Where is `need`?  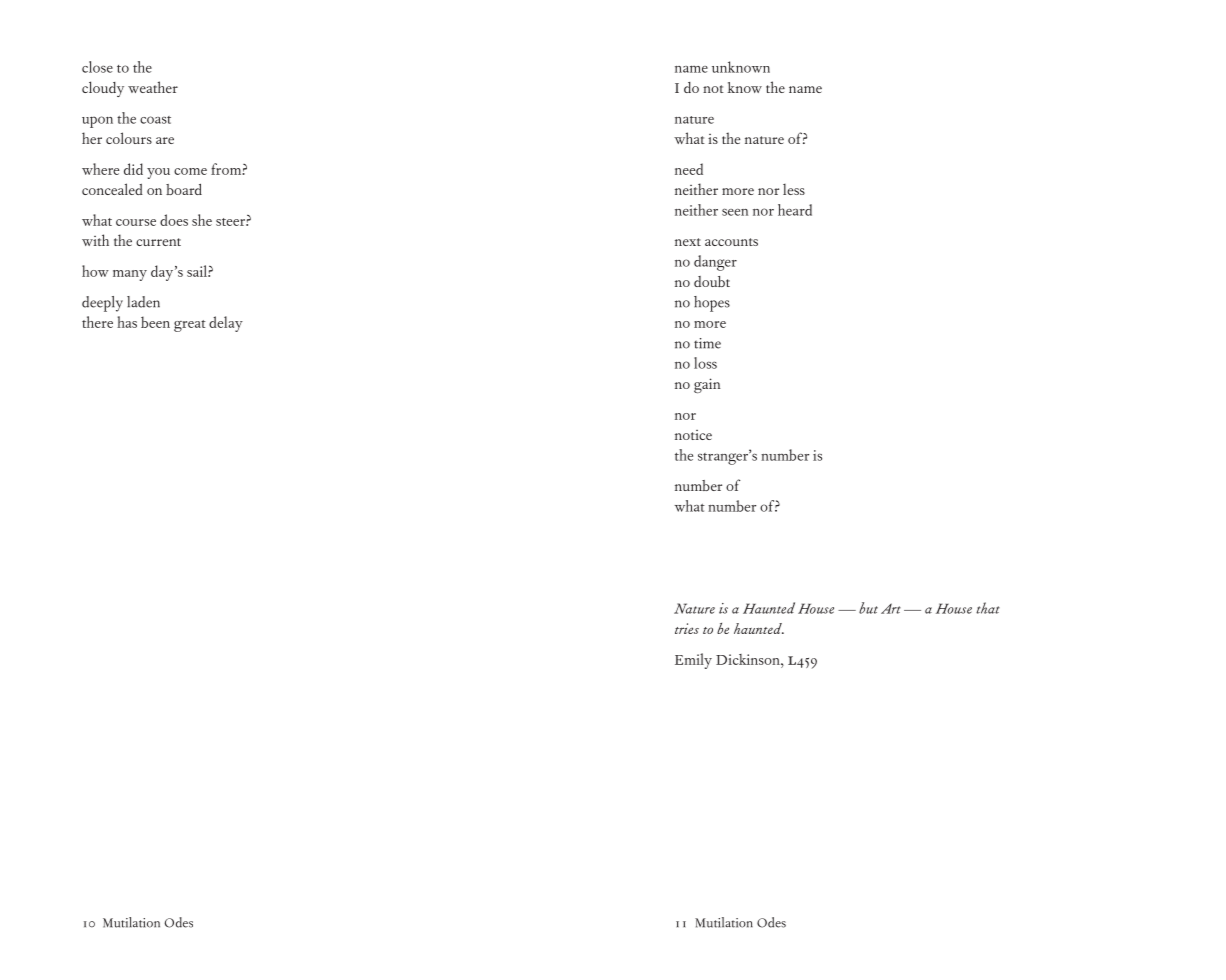 need is located at coordinates (689, 169).
